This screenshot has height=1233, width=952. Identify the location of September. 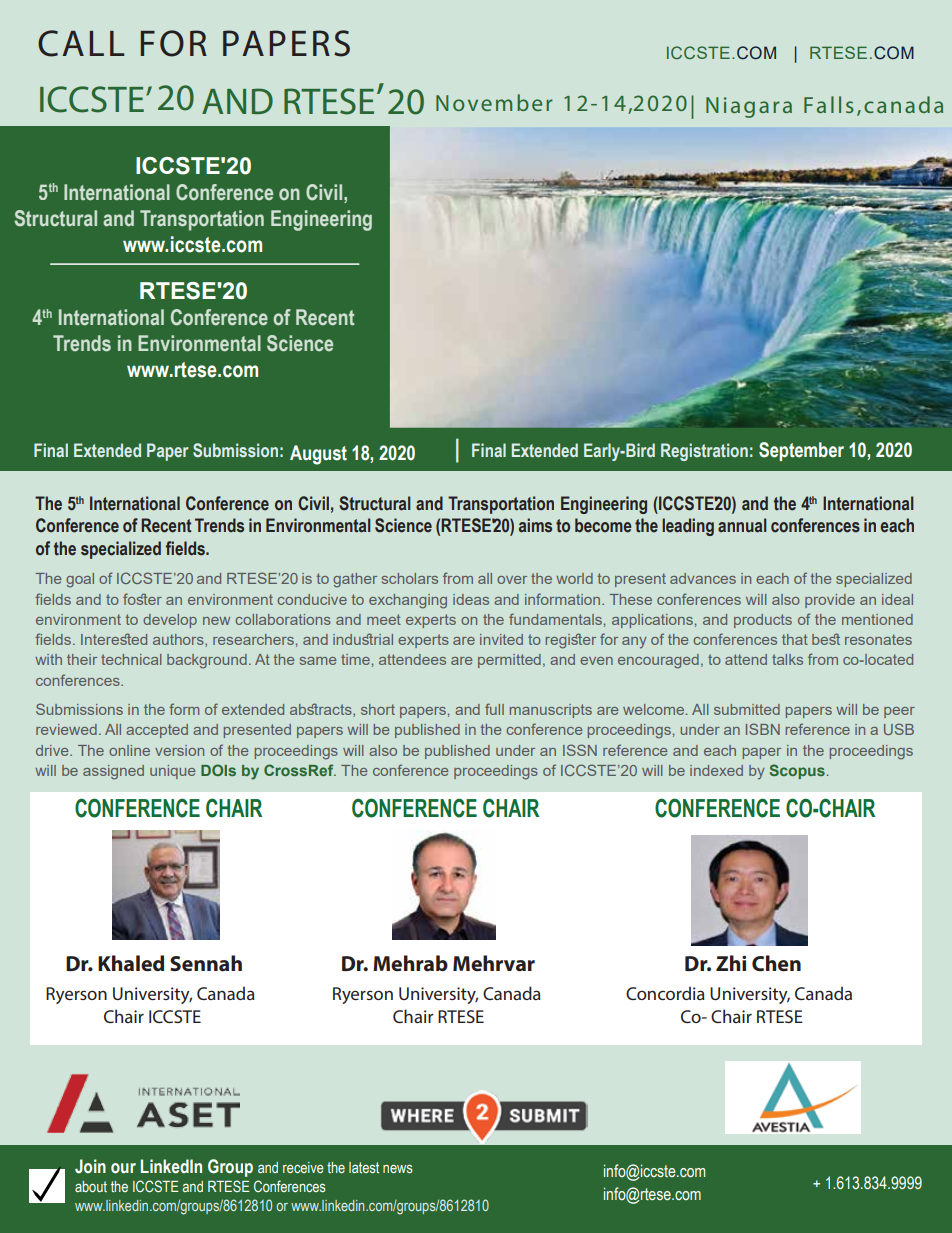
(801, 451).
